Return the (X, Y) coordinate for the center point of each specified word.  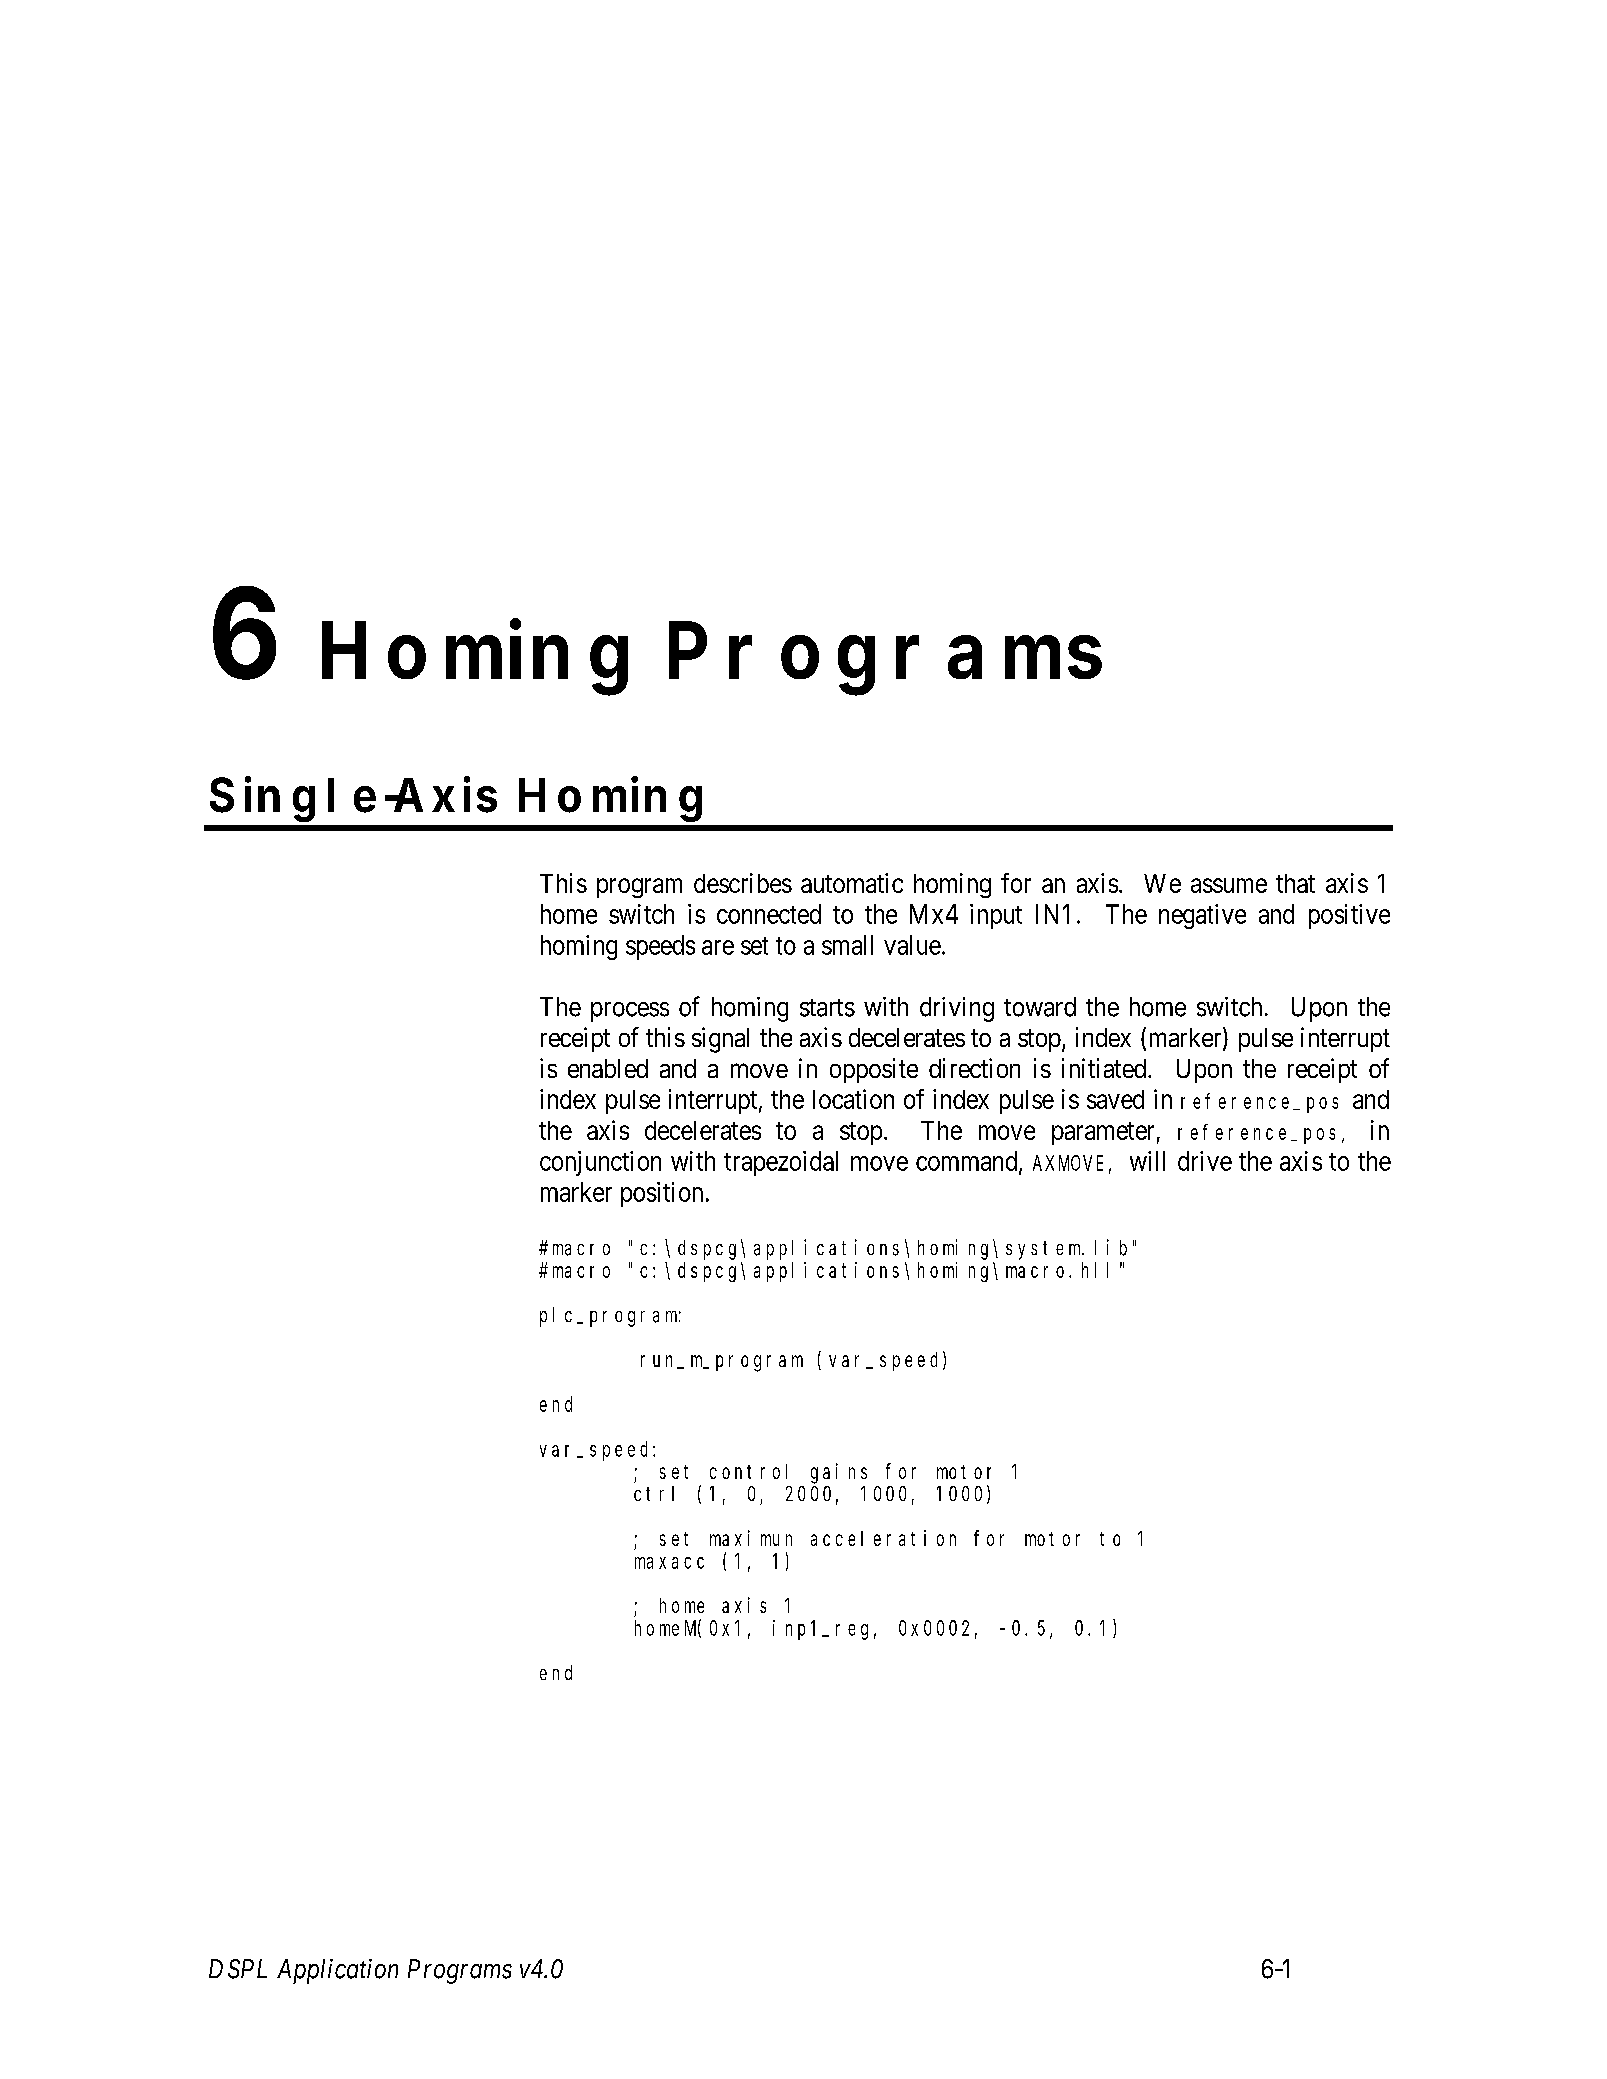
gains (839, 1473)
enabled (608, 1068)
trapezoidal (781, 1163)
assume (1229, 885)
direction (974, 1068)
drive (1205, 1161)
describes (743, 883)
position (662, 1194)
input (996, 916)
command (968, 1162)
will (1147, 1161)
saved (1115, 1099)
